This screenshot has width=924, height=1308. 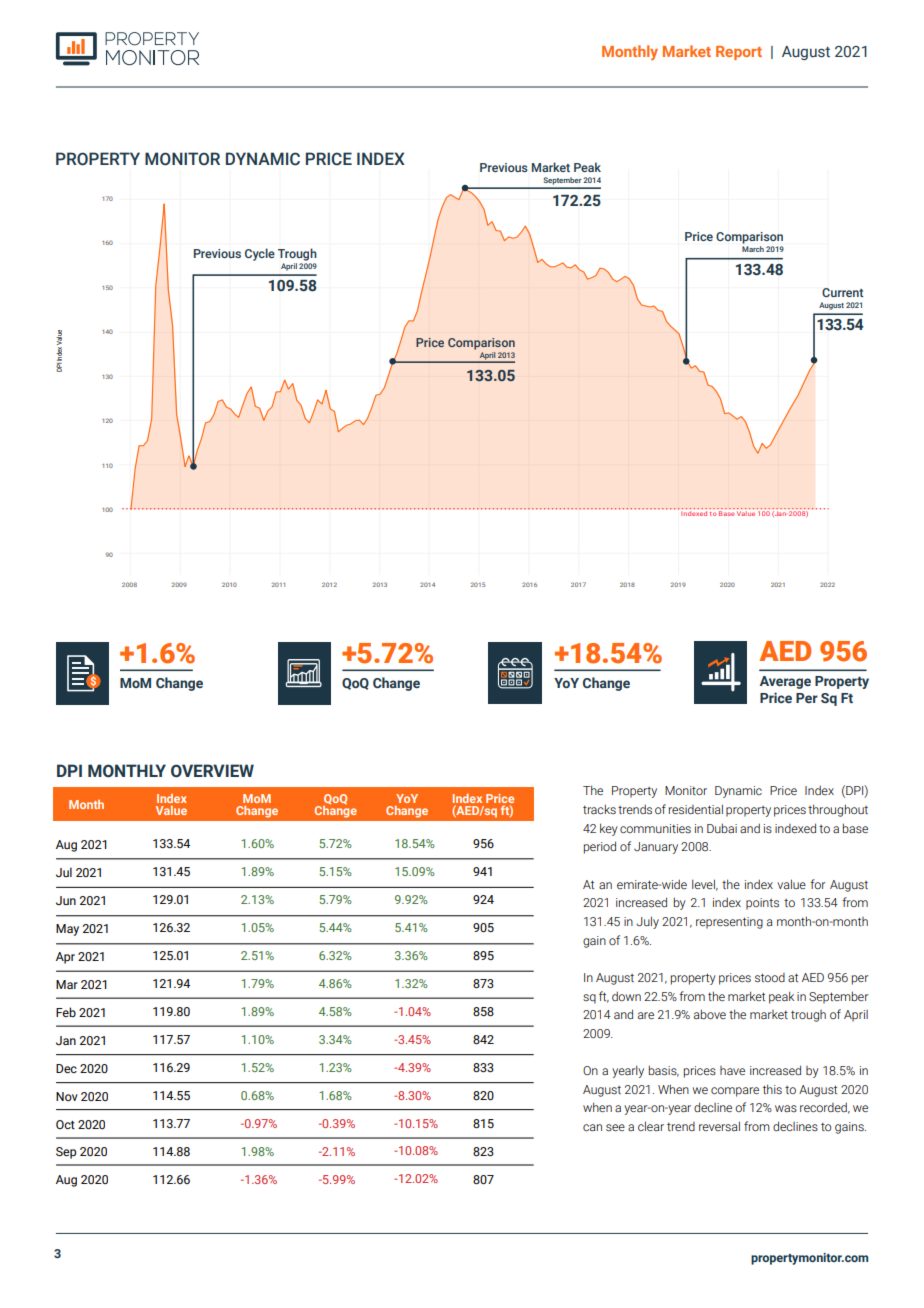 What do you see at coordinates (66, 900) in the screenshot?
I see `Jun` at bounding box center [66, 900].
